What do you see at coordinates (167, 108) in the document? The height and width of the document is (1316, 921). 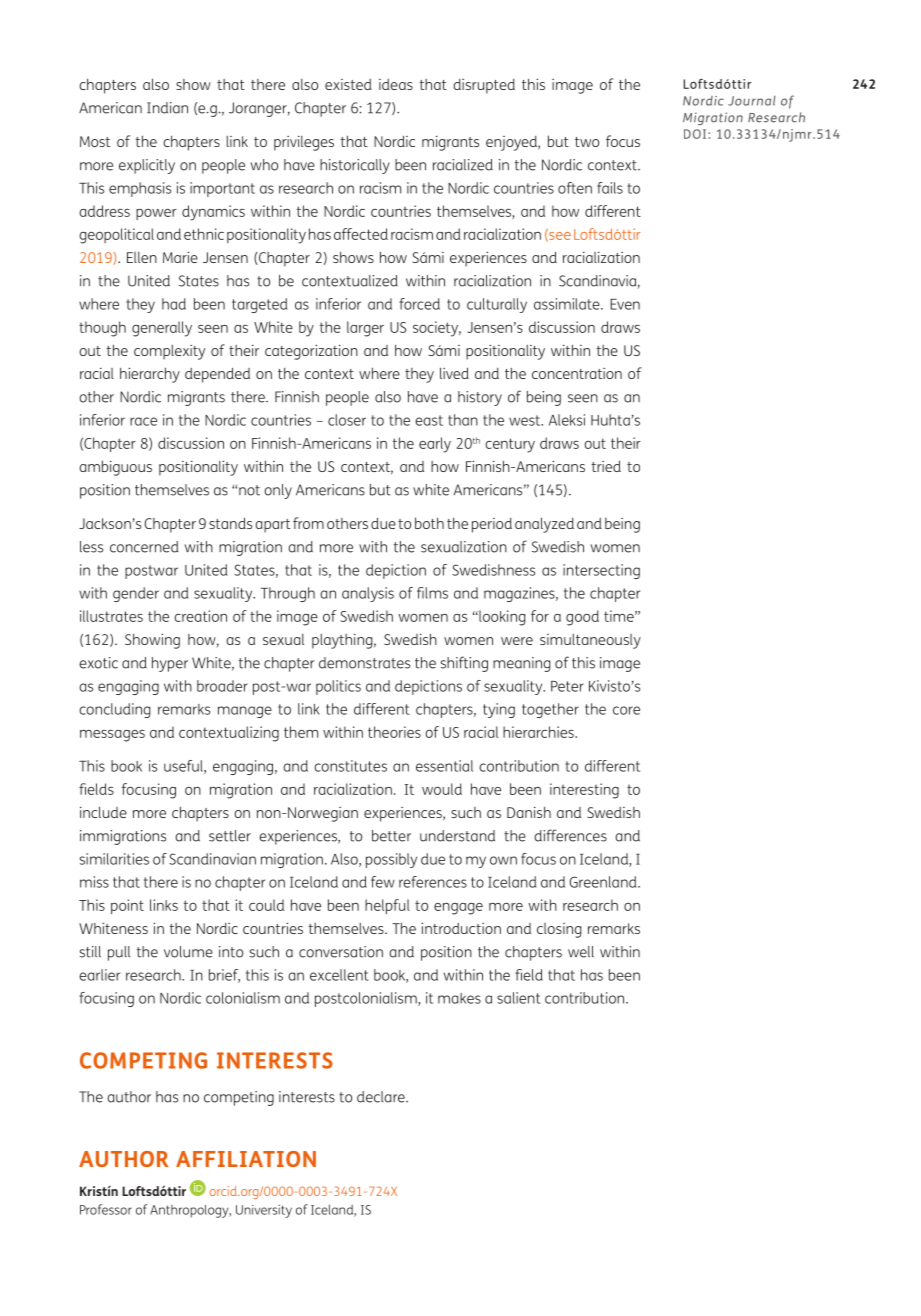 I see `Indian` at bounding box center [167, 108].
